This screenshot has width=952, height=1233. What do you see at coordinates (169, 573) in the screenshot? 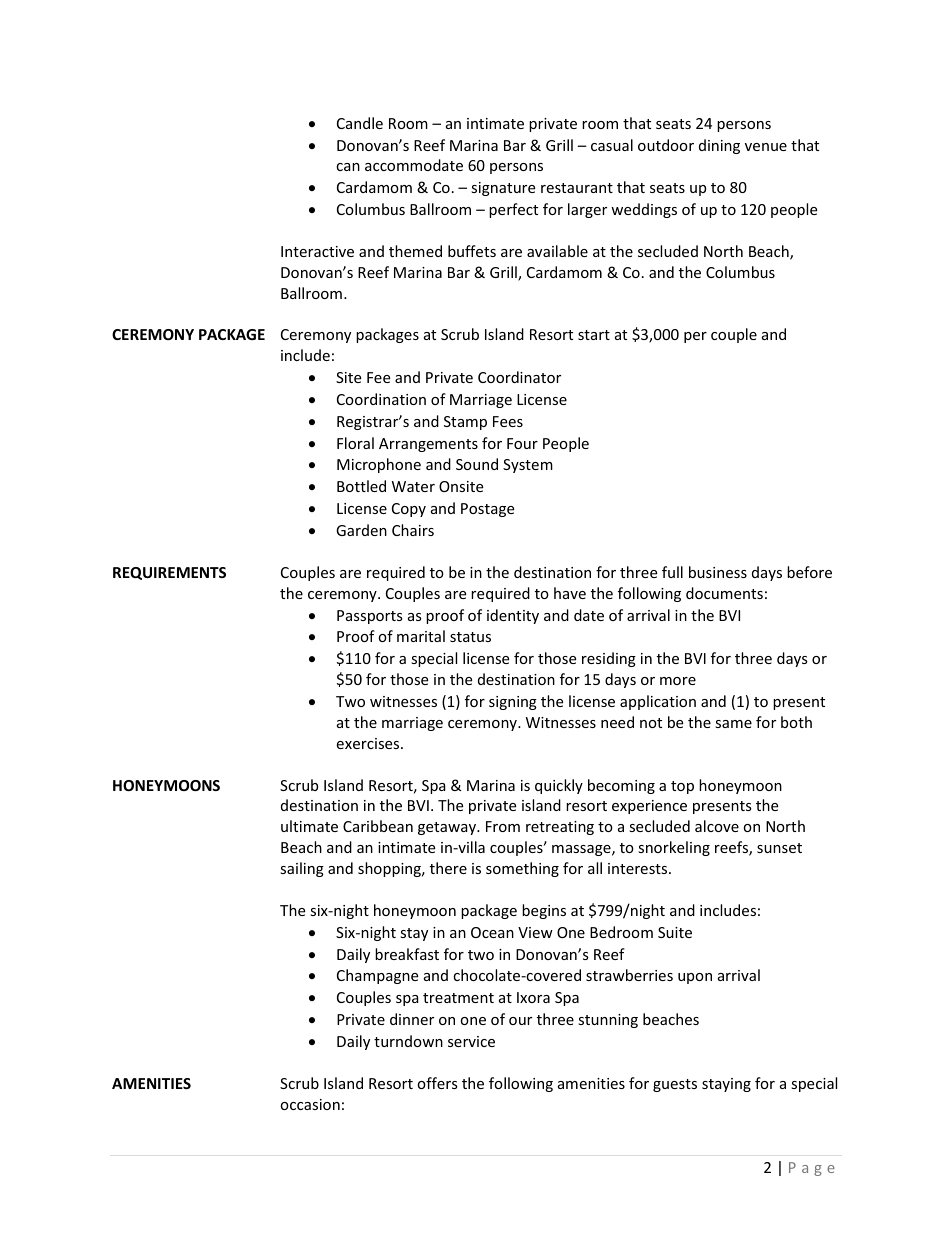
I see `REQUIREMENTS` at bounding box center [169, 573].
